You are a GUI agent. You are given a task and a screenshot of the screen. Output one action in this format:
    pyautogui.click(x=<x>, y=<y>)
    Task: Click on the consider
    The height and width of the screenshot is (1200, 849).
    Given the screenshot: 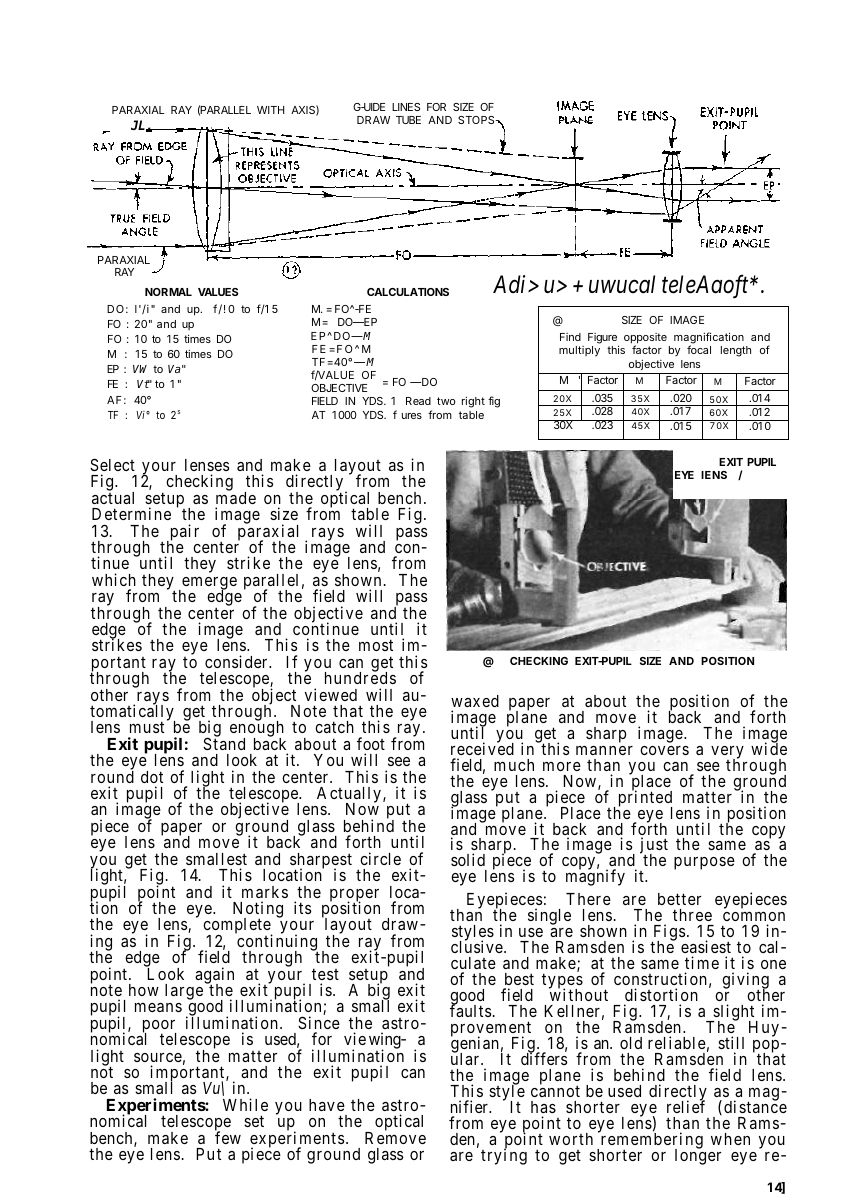 What is the action you would take?
    pyautogui.click(x=237, y=661)
